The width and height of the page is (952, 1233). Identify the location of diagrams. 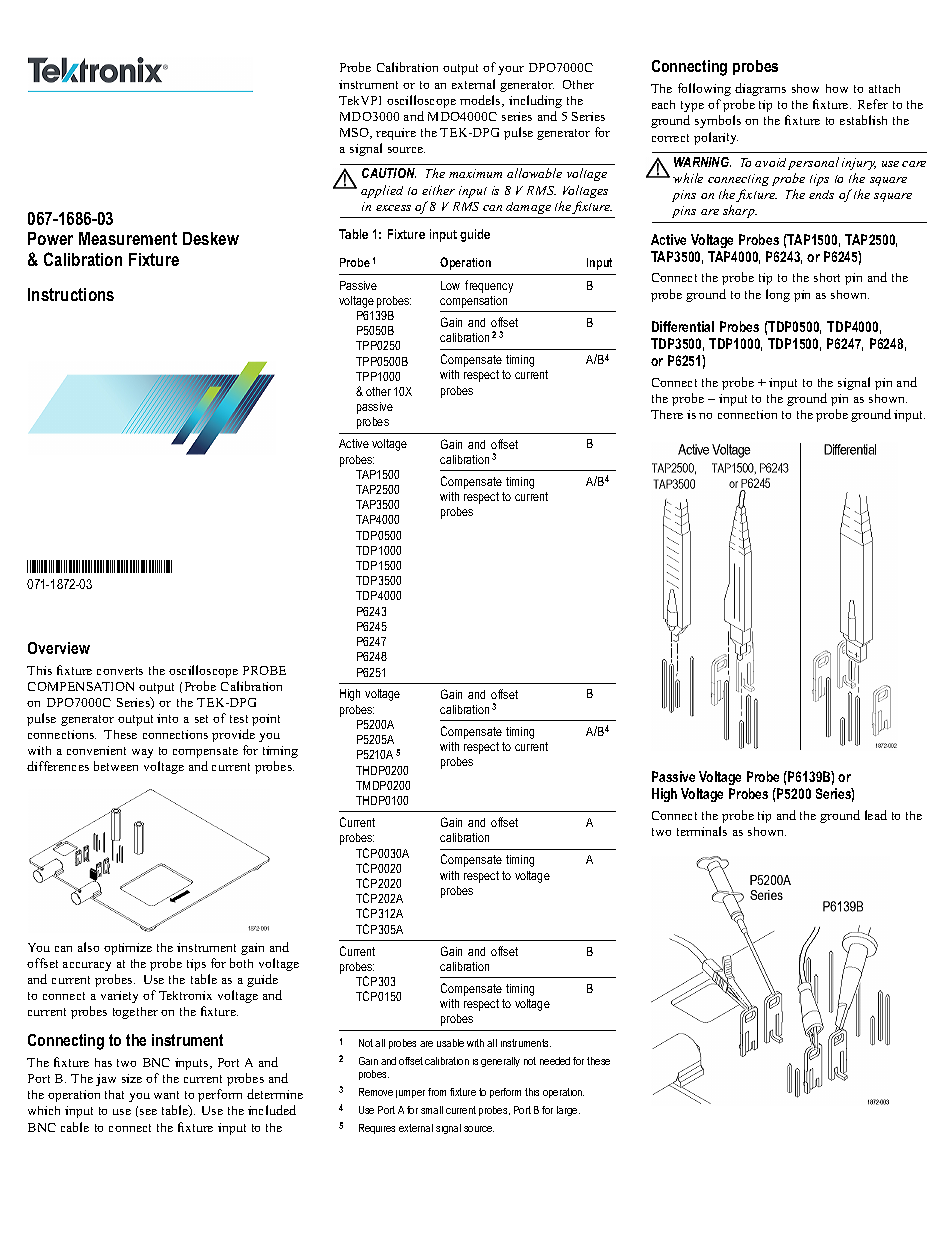
(760, 89).
